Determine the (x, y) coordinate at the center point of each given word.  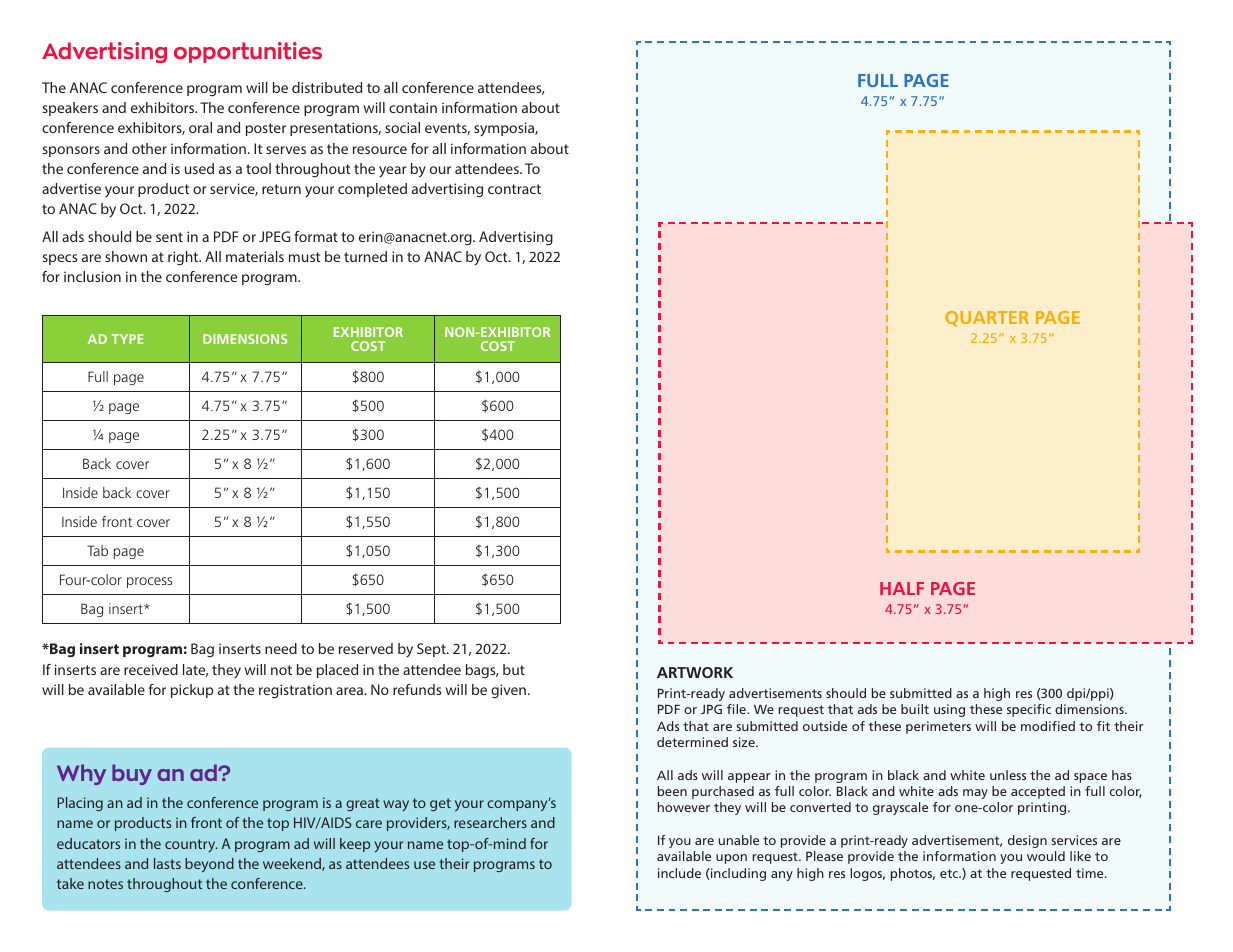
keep (355, 845)
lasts (167, 863)
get (440, 804)
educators (88, 843)
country (191, 845)
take (70, 883)
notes (105, 884)
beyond (209, 865)
